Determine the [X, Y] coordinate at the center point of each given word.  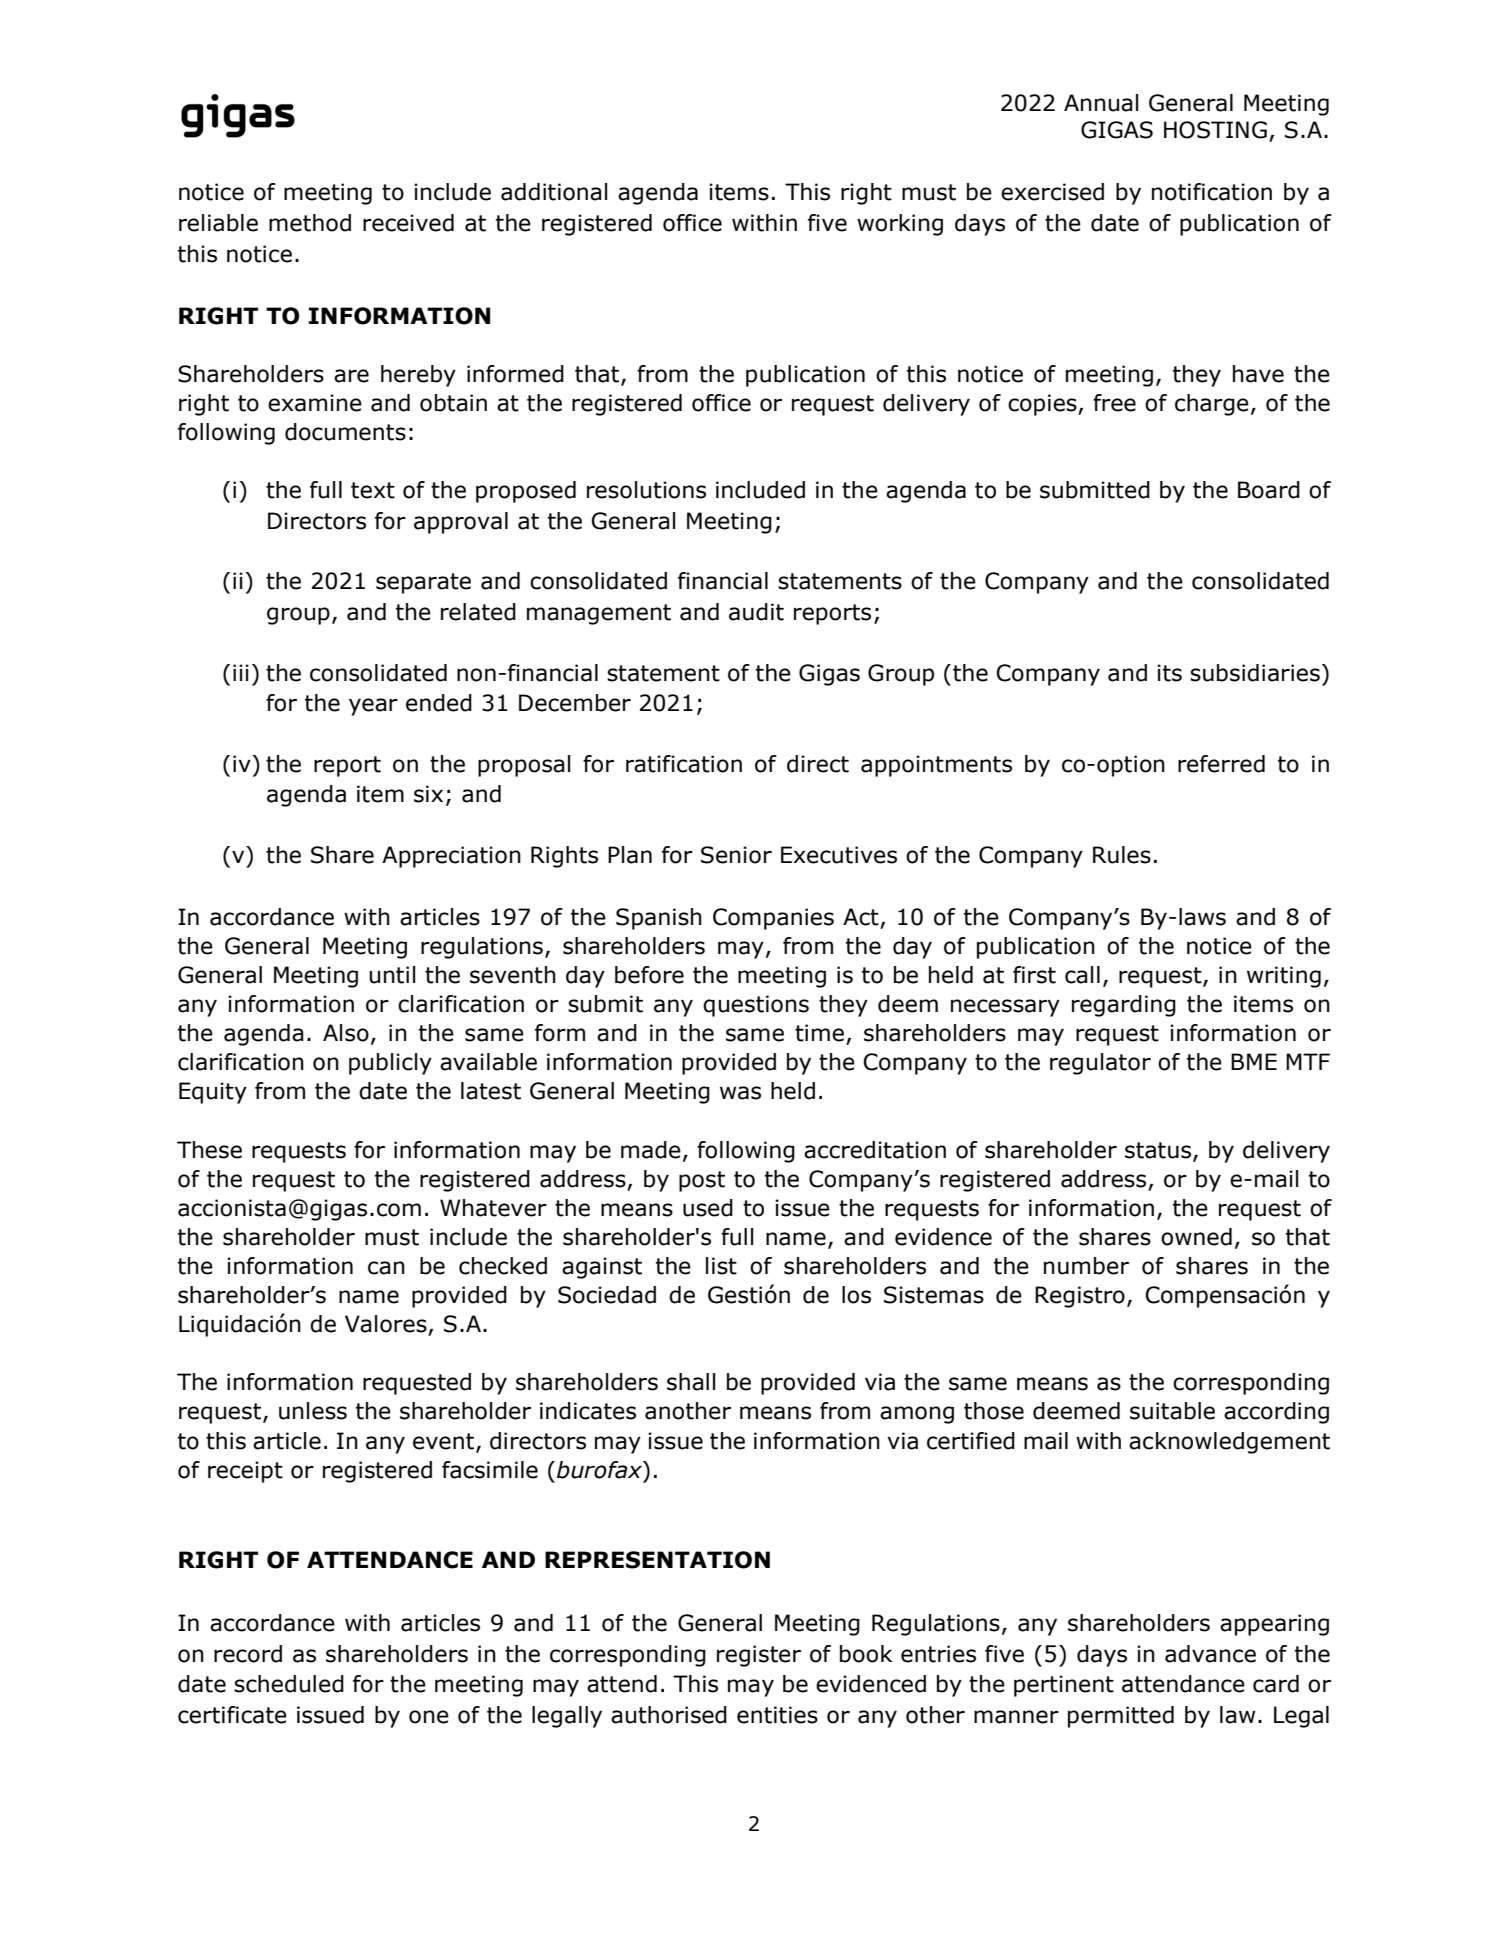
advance [1210, 1654]
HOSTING [1215, 130]
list [721, 1266]
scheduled [289, 1684]
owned [1196, 1237]
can [386, 1268]
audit [756, 612]
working [900, 225]
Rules [1122, 855]
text [373, 490]
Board [1269, 490]
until [392, 975]
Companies [773, 919]
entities [777, 1715]
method [310, 223]
